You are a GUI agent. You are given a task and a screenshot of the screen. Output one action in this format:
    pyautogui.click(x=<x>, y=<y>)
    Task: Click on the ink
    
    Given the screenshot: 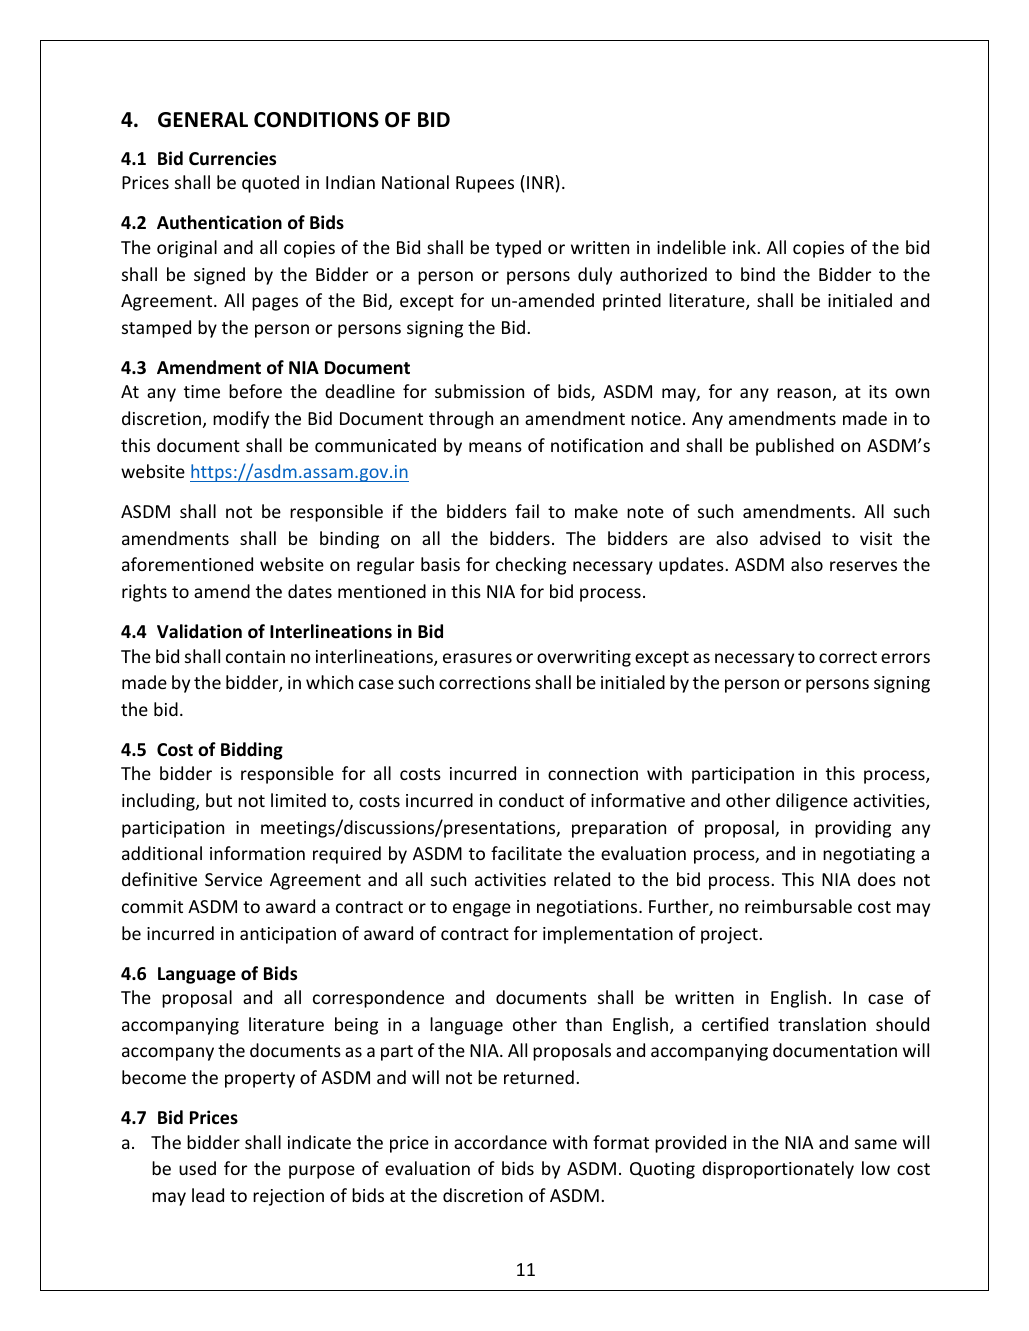 What is the action you would take?
    pyautogui.click(x=744, y=247)
